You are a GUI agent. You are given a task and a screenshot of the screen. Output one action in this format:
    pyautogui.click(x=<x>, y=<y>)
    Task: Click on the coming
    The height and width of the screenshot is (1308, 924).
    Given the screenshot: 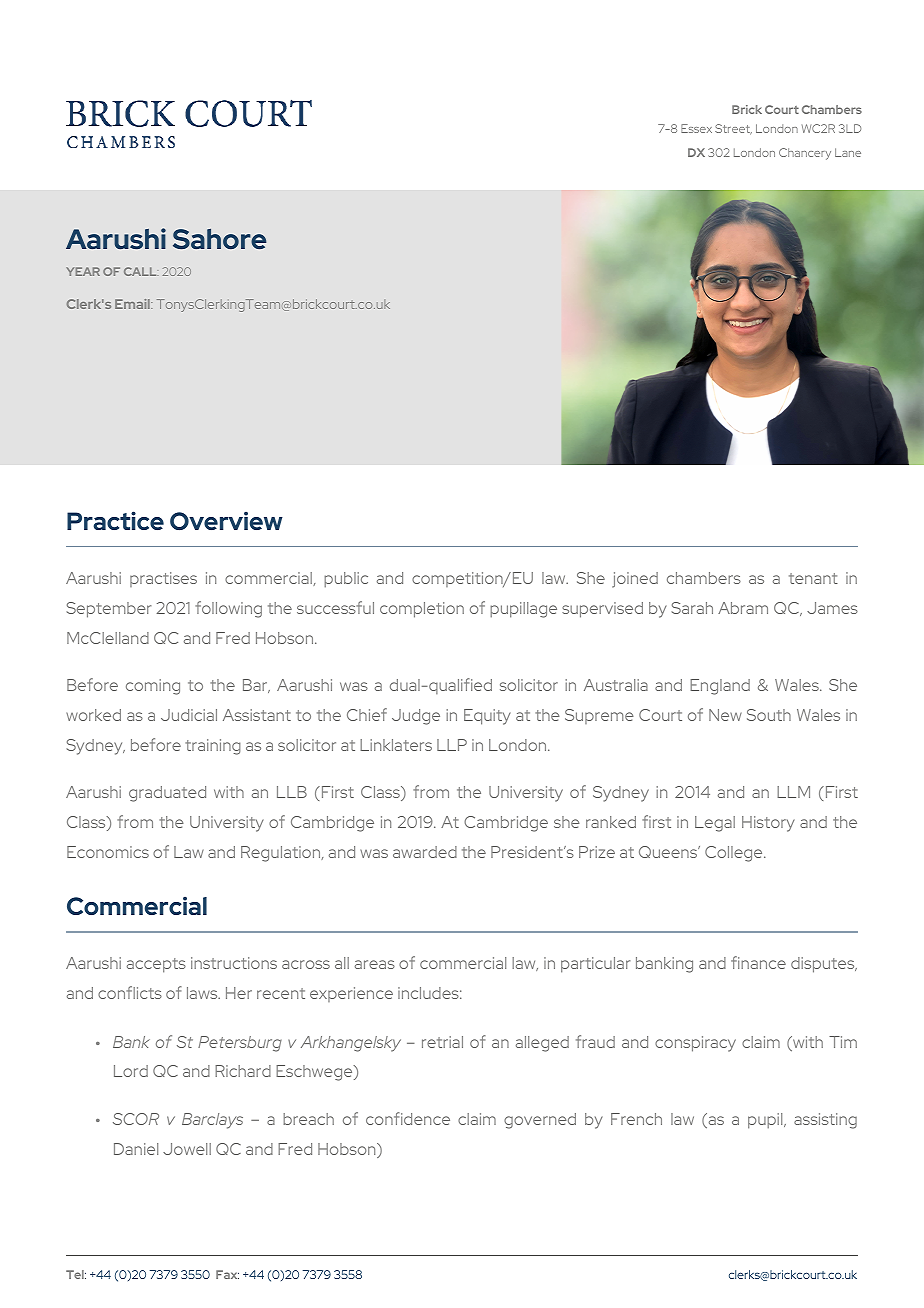 What is the action you would take?
    pyautogui.click(x=153, y=687)
